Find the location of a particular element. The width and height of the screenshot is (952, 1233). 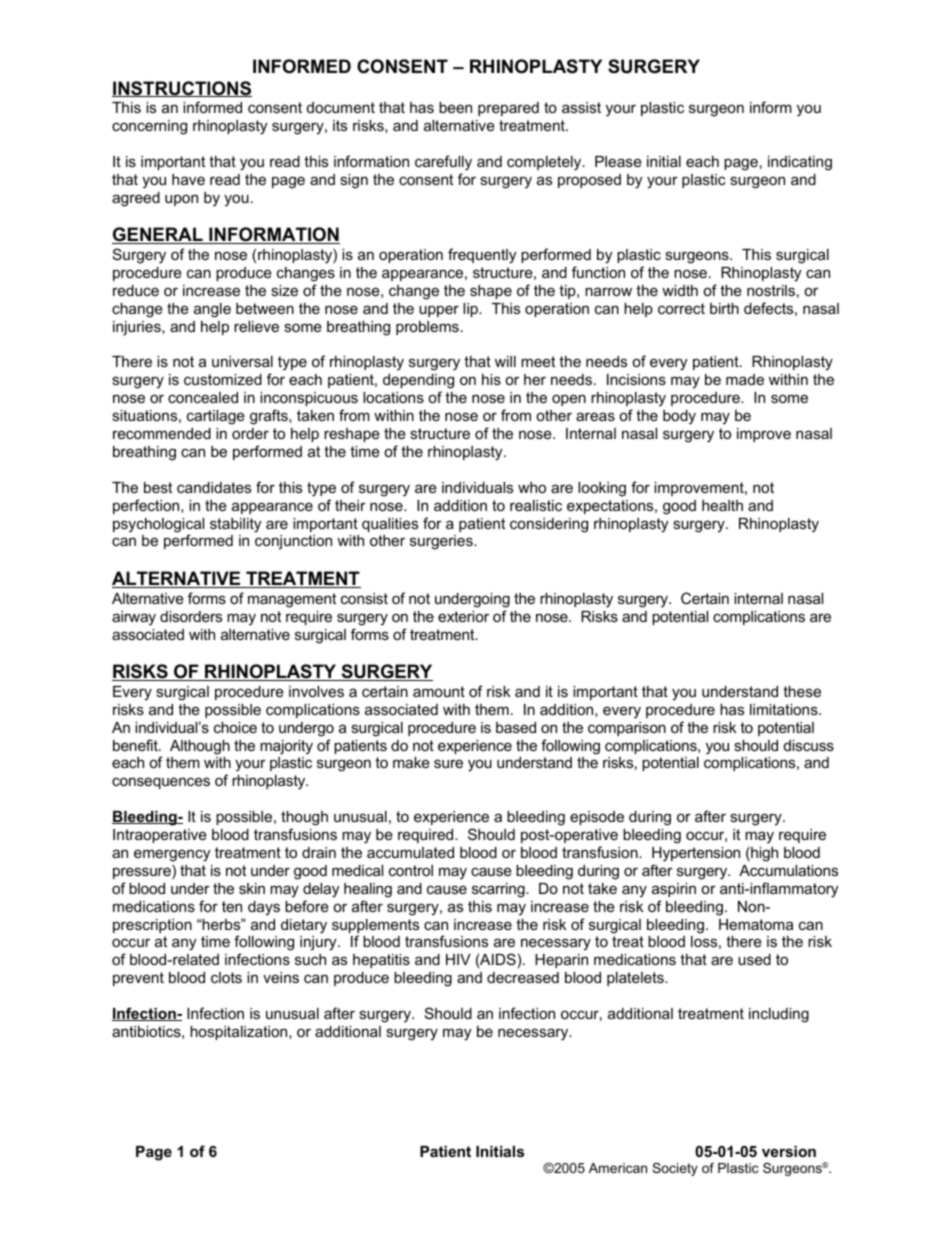

lip is located at coordinates (471, 310).
